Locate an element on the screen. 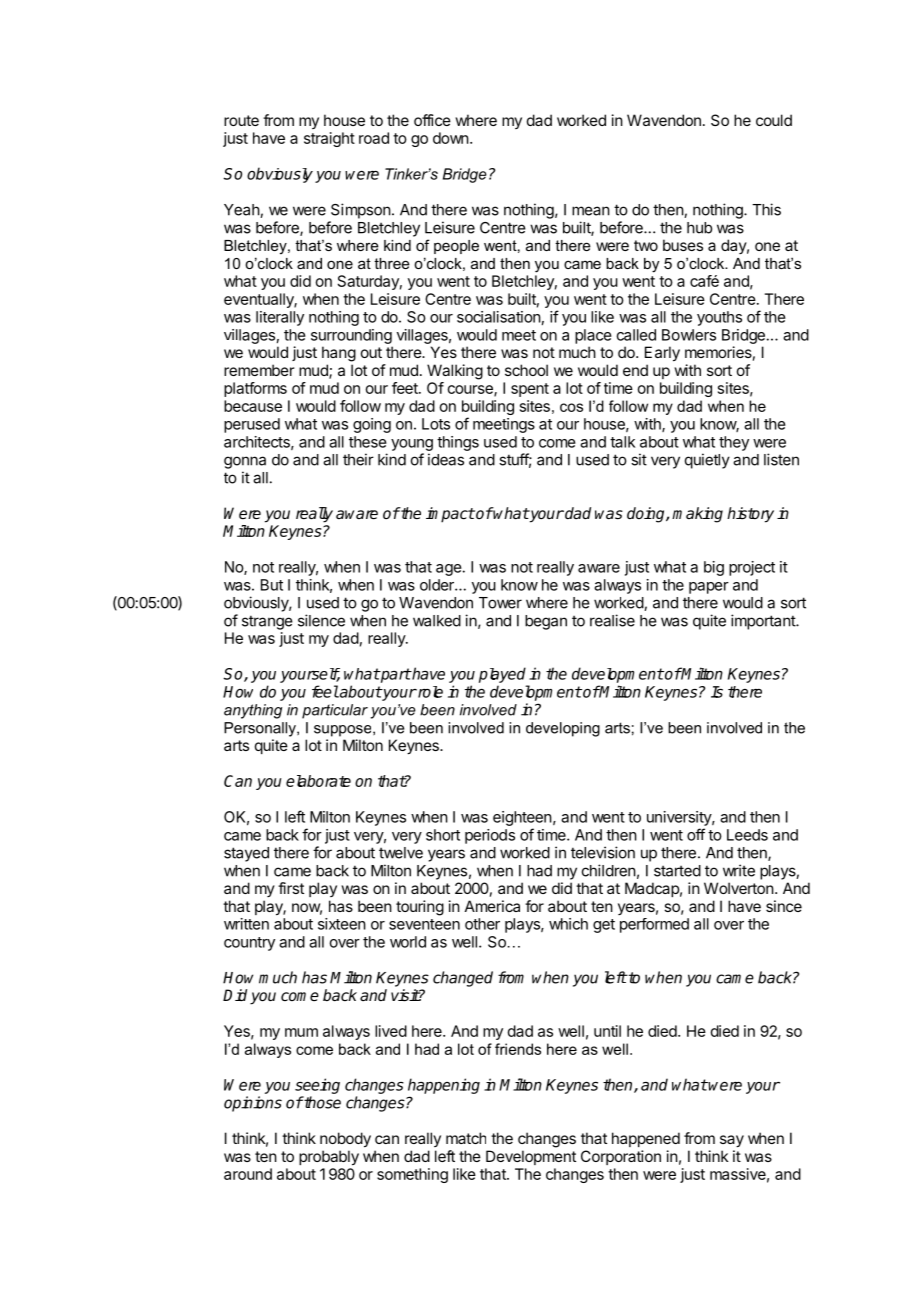 The width and height of the screenshot is (924, 1307). straight is located at coordinates (329, 139).
